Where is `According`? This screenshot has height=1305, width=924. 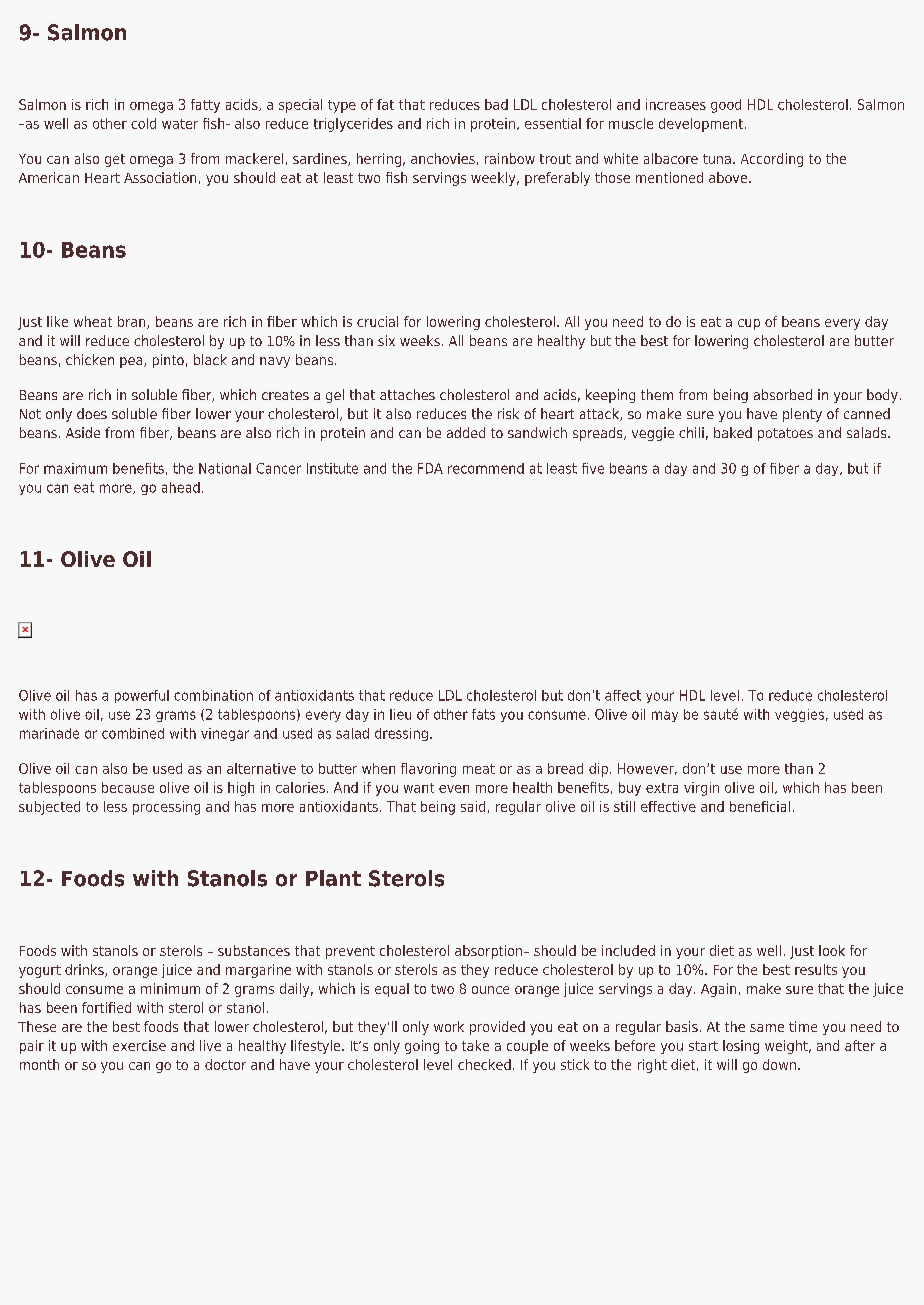 According is located at coordinates (772, 160).
